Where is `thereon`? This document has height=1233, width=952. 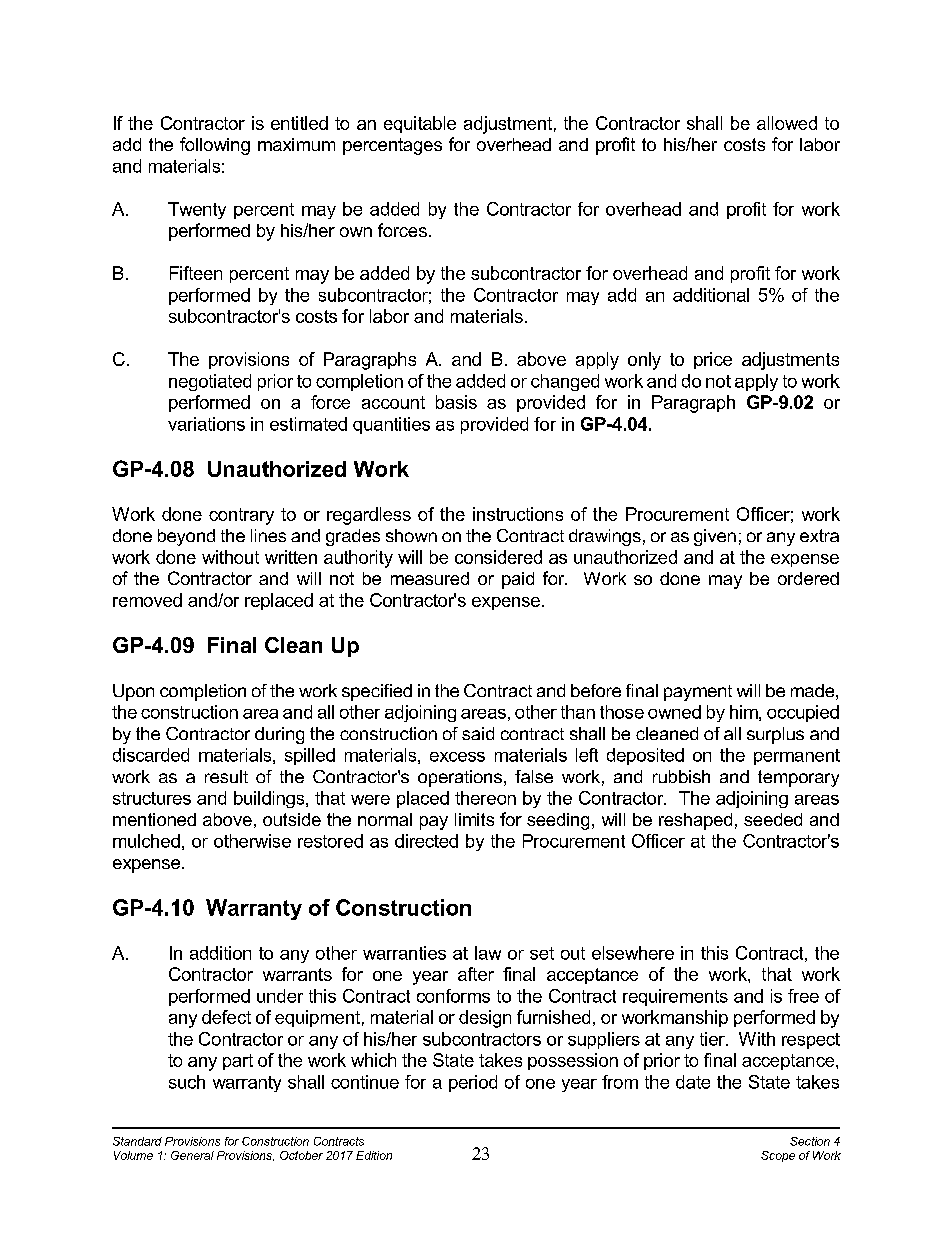
thereon is located at coordinates (485, 798).
